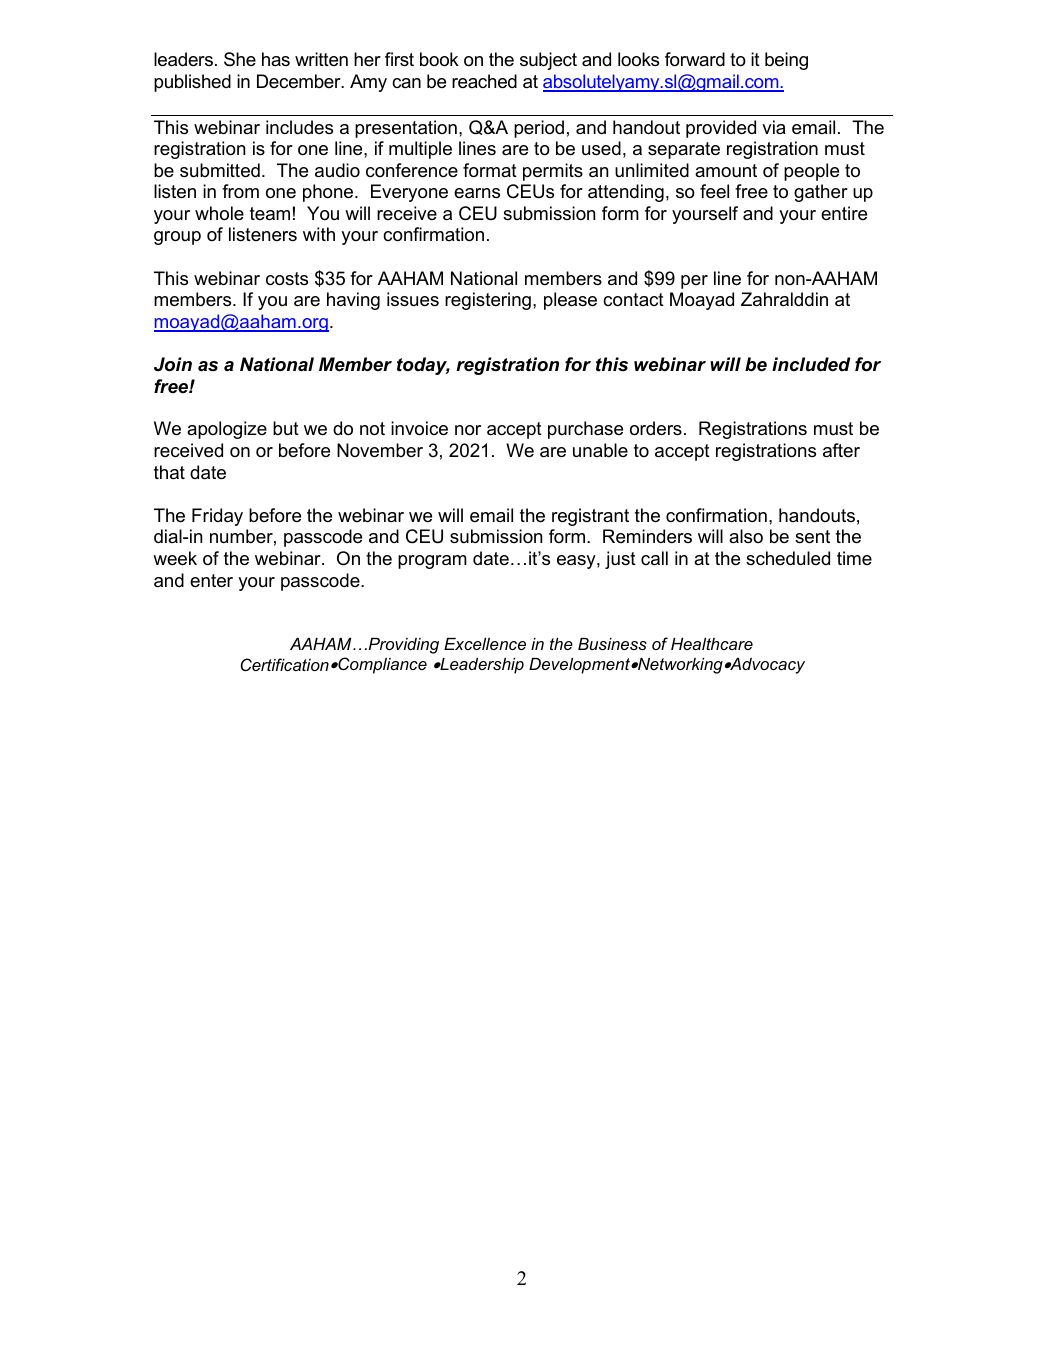 The image size is (1044, 1351). Describe the element at coordinates (485, 644) in the screenshot. I see `Excellence` at that location.
